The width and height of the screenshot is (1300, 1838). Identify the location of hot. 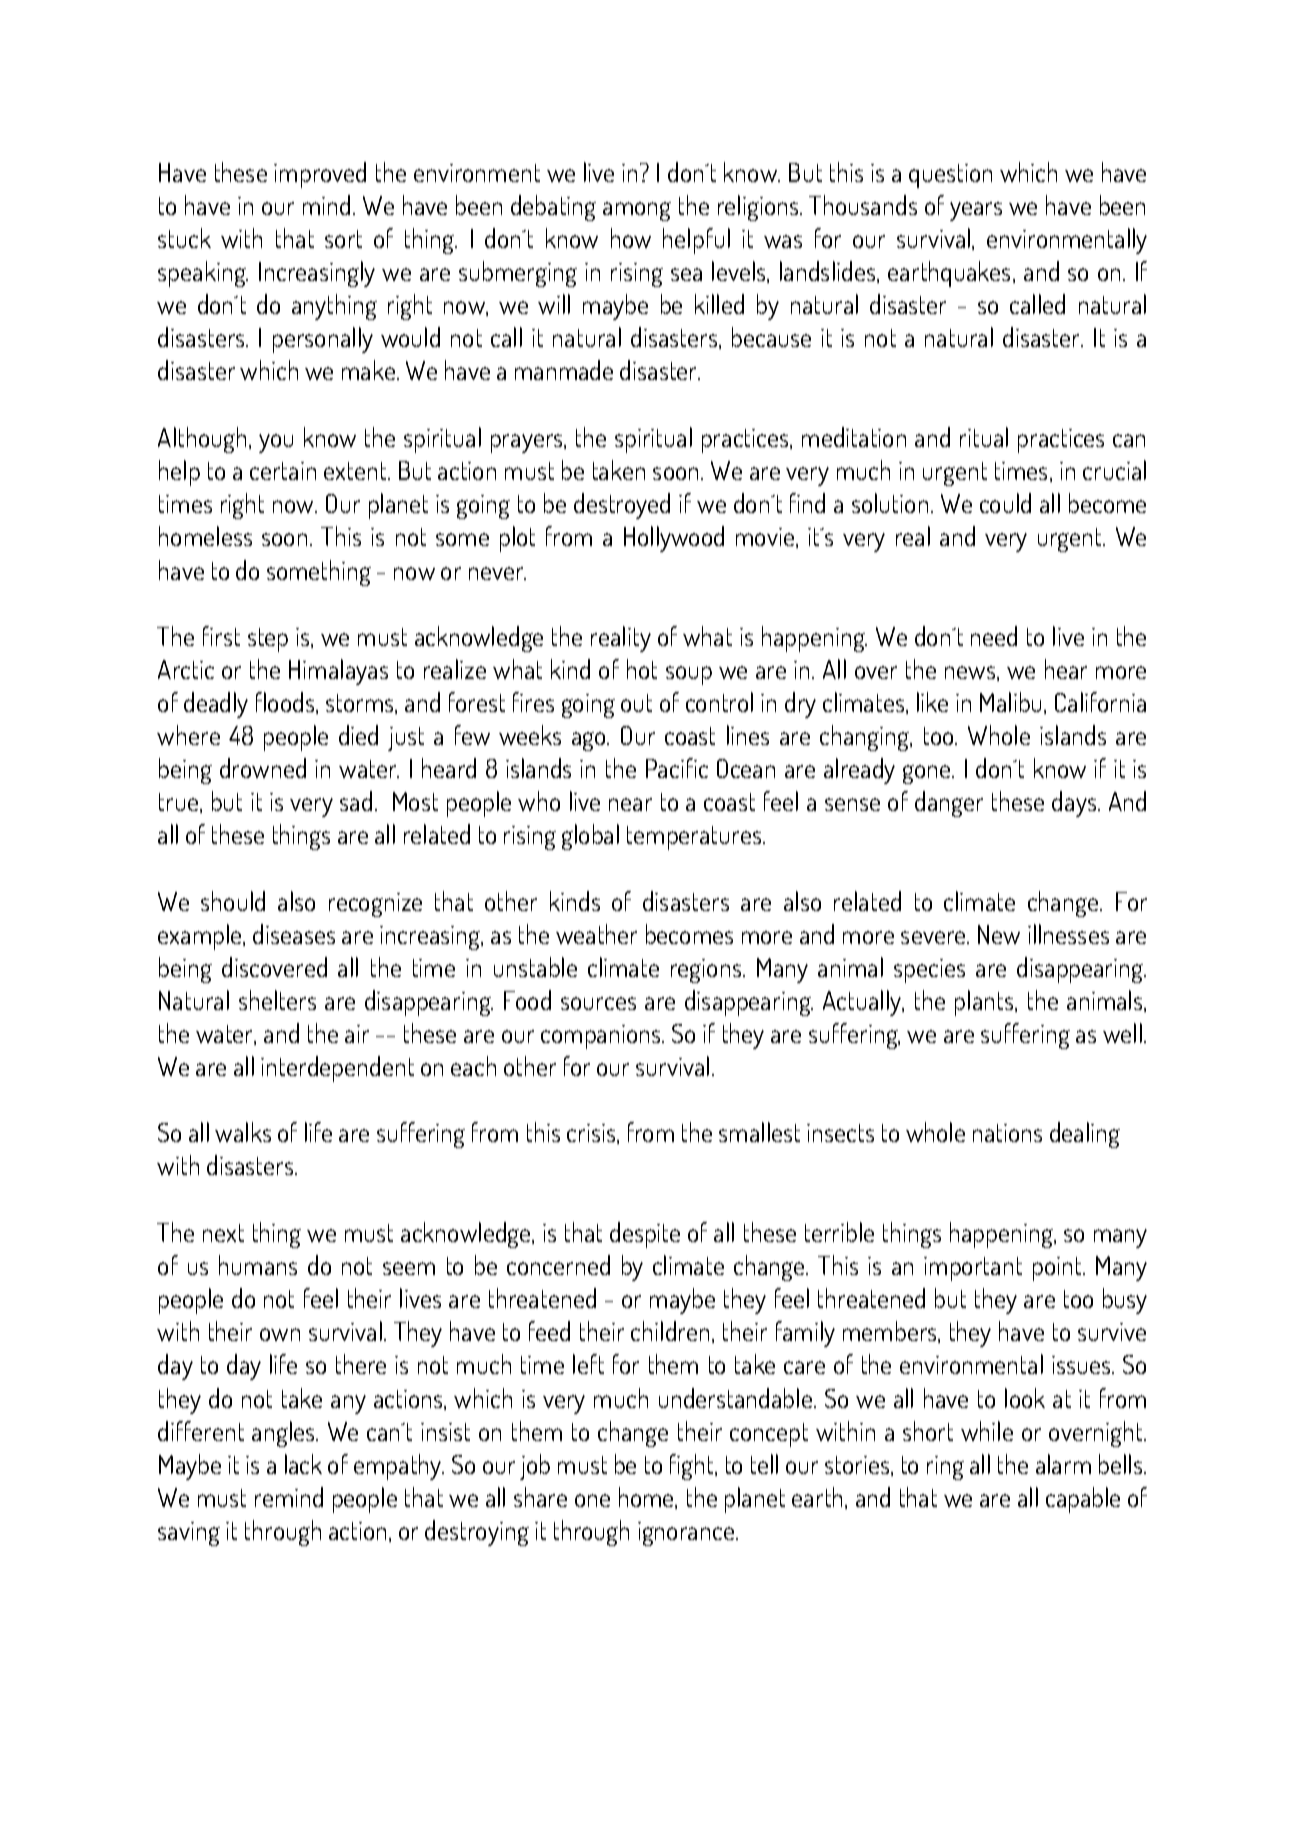
(642, 669).
